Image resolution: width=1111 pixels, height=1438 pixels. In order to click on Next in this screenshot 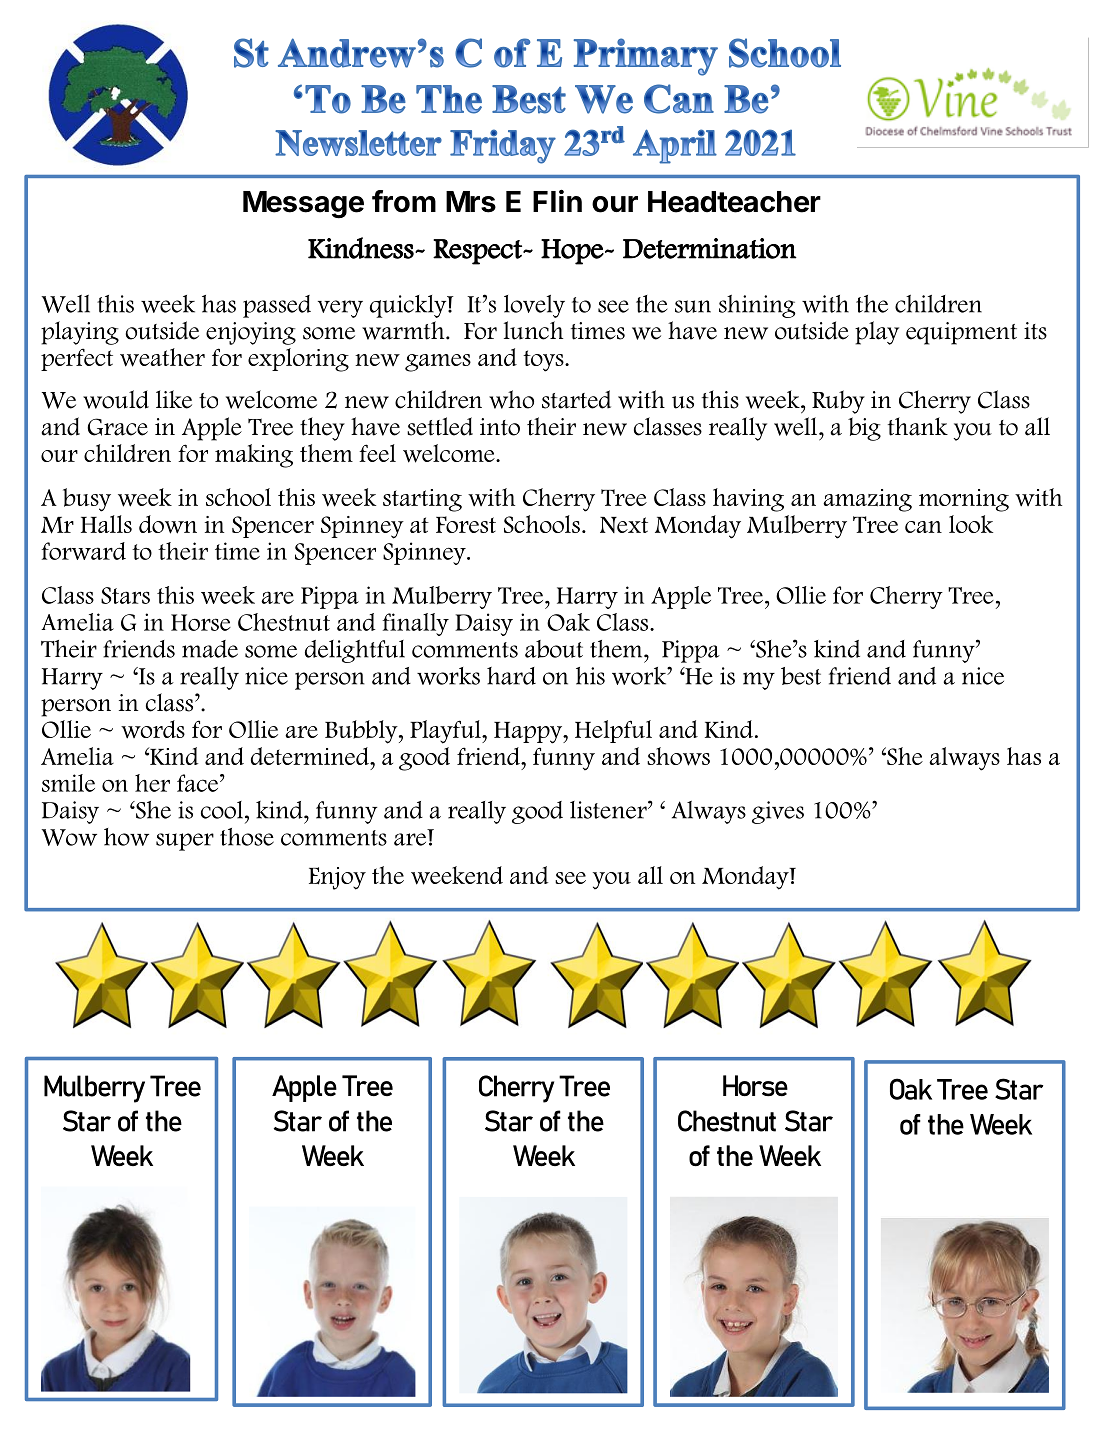, I will do `click(624, 525)`.
